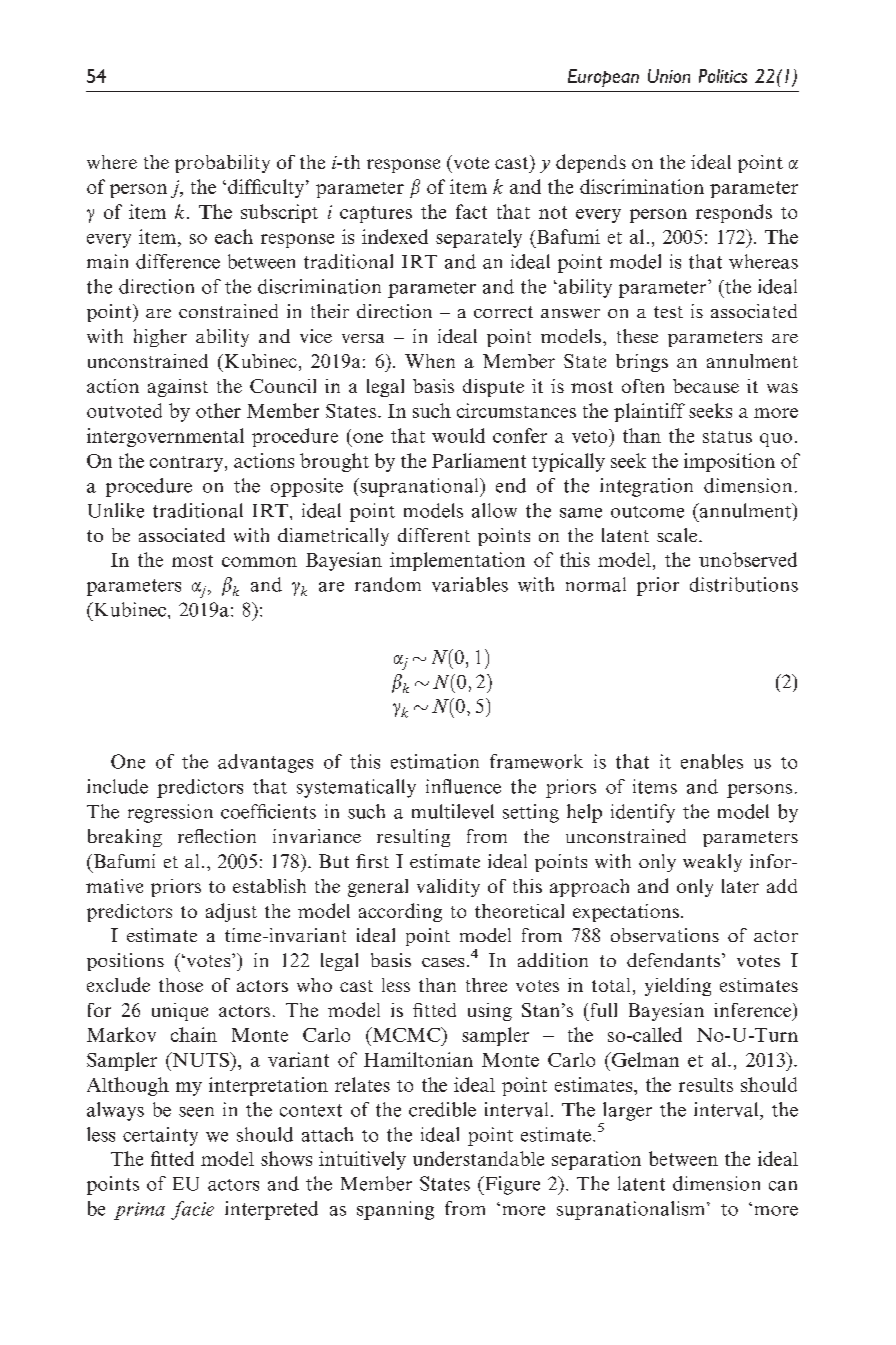 Image resolution: width=896 pixels, height=1345 pixels. I want to click on Parliament, so click(479, 460).
